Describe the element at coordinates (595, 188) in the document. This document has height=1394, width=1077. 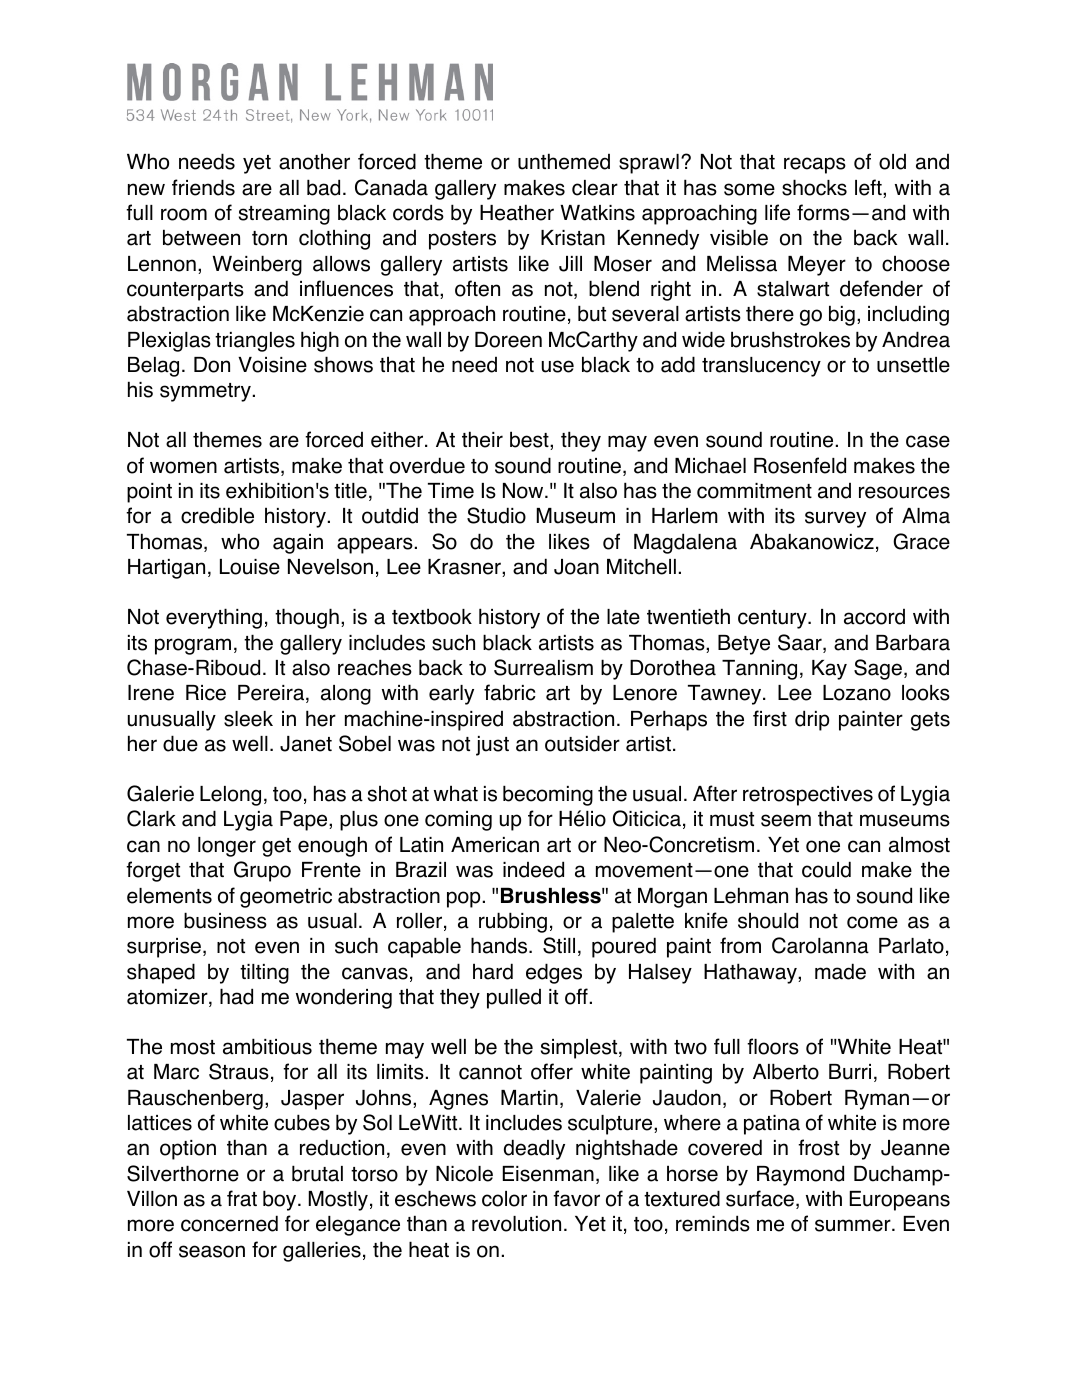
I see `clear` at that location.
